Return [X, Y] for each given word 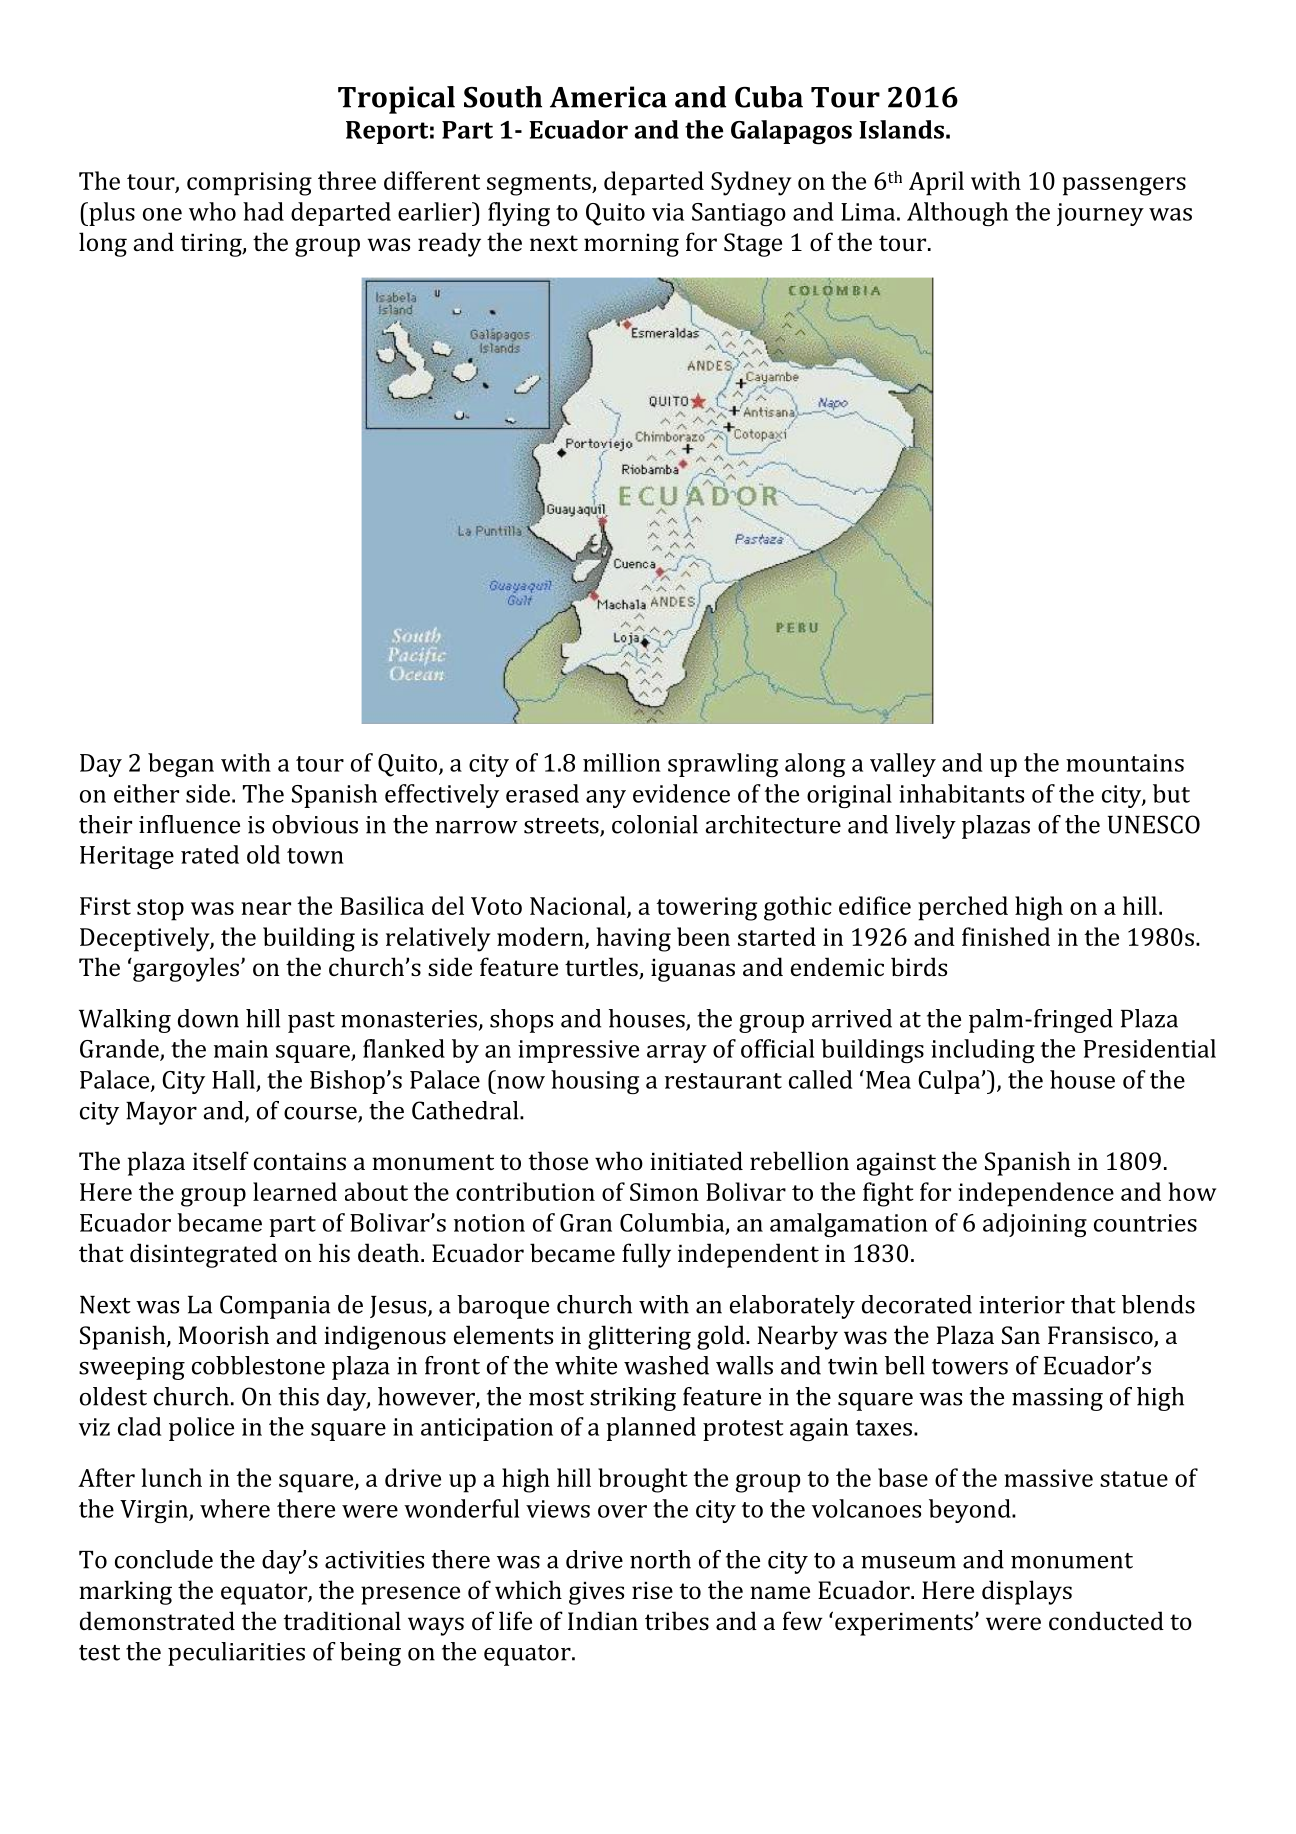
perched [963, 908]
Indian [603, 1620]
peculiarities [236, 1654]
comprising [249, 184]
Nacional [579, 906]
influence [189, 824]
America [608, 97]
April [936, 183]
